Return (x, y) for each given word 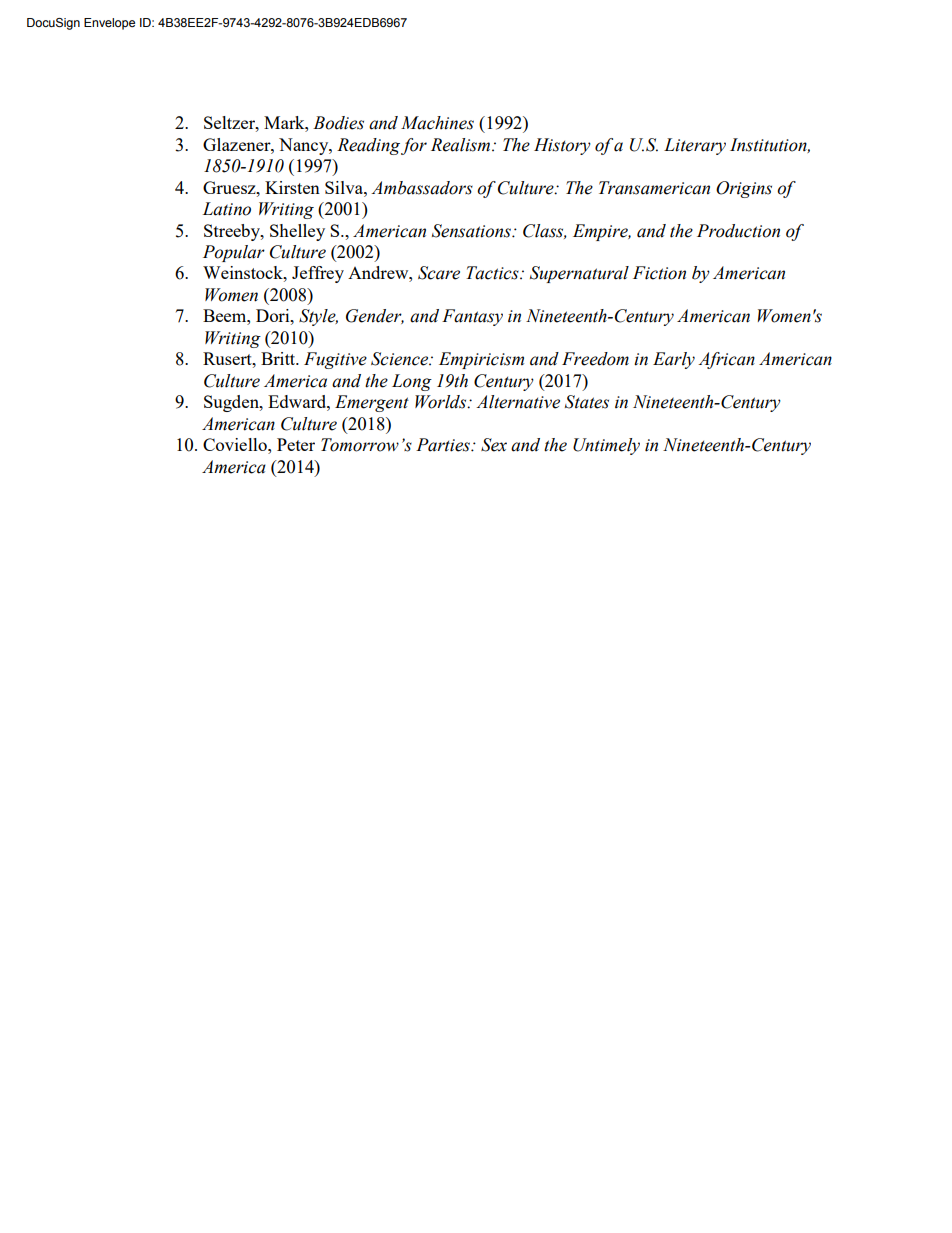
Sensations (472, 231)
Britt (279, 358)
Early (674, 360)
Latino (226, 209)
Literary (695, 146)
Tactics (493, 273)
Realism (462, 145)
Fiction (659, 273)
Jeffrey (318, 274)
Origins (744, 189)
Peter (296, 444)
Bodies (338, 123)
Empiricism (481, 360)
